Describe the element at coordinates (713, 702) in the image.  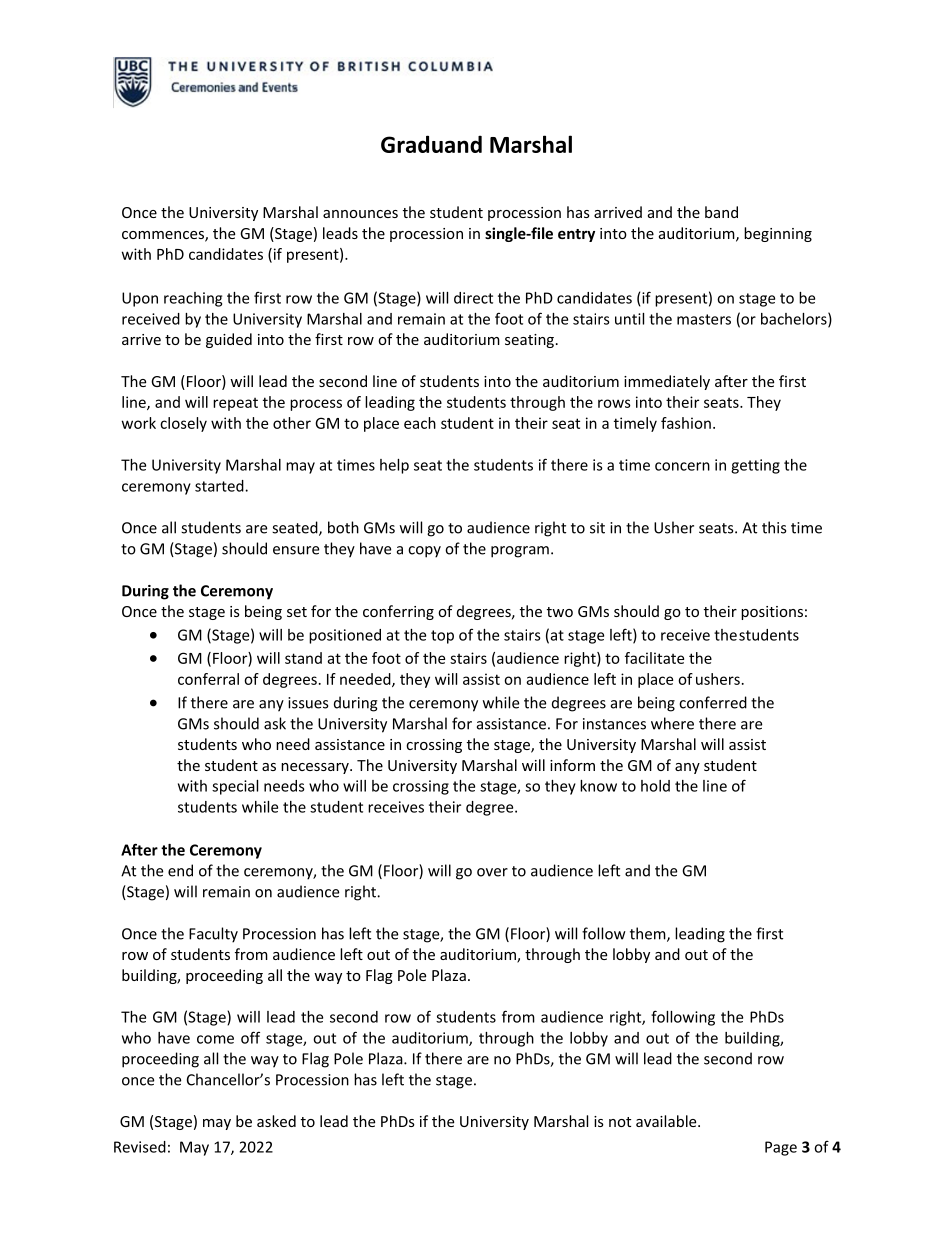
I see `conferred` at that location.
